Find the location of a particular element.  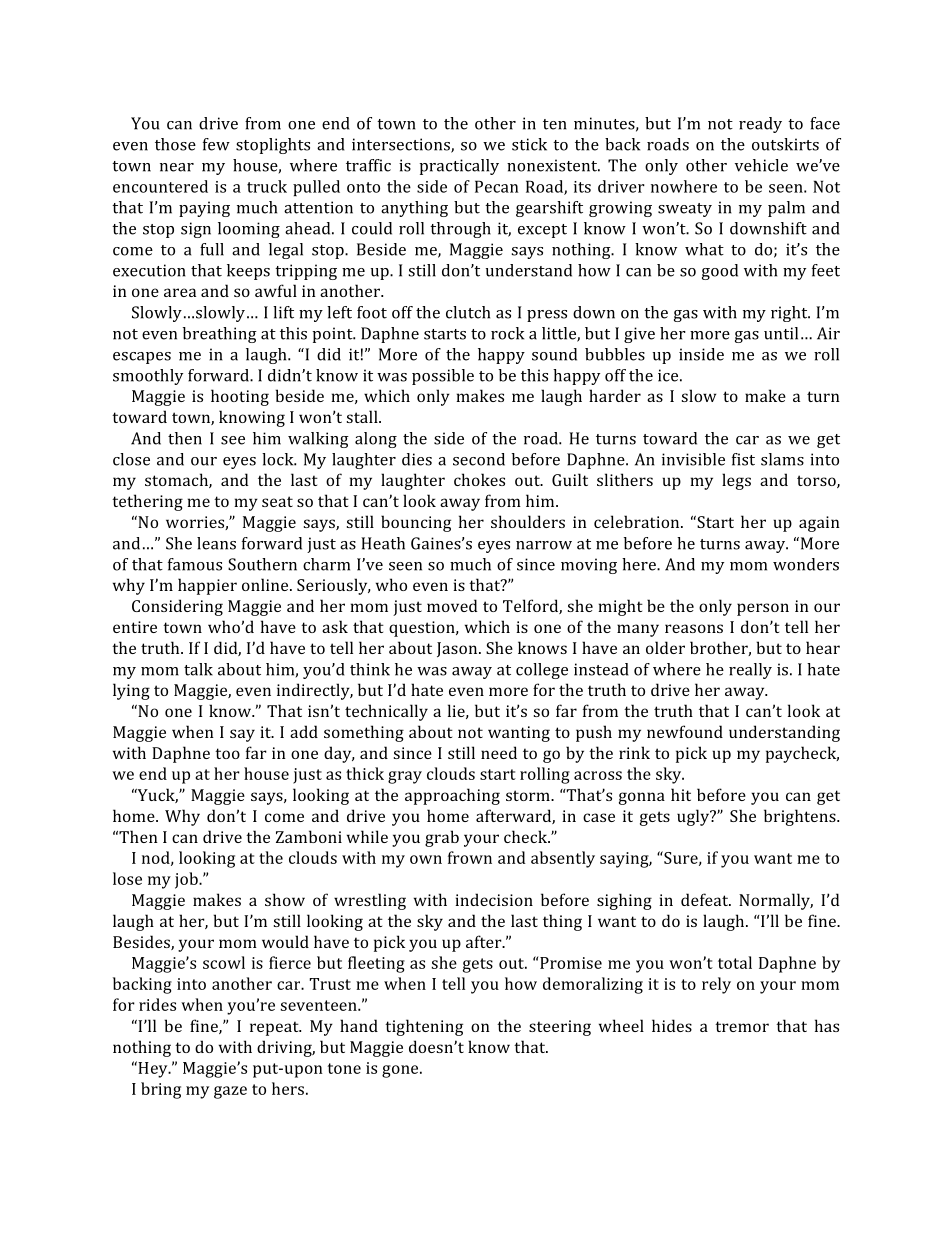

vehicle is located at coordinates (761, 165).
